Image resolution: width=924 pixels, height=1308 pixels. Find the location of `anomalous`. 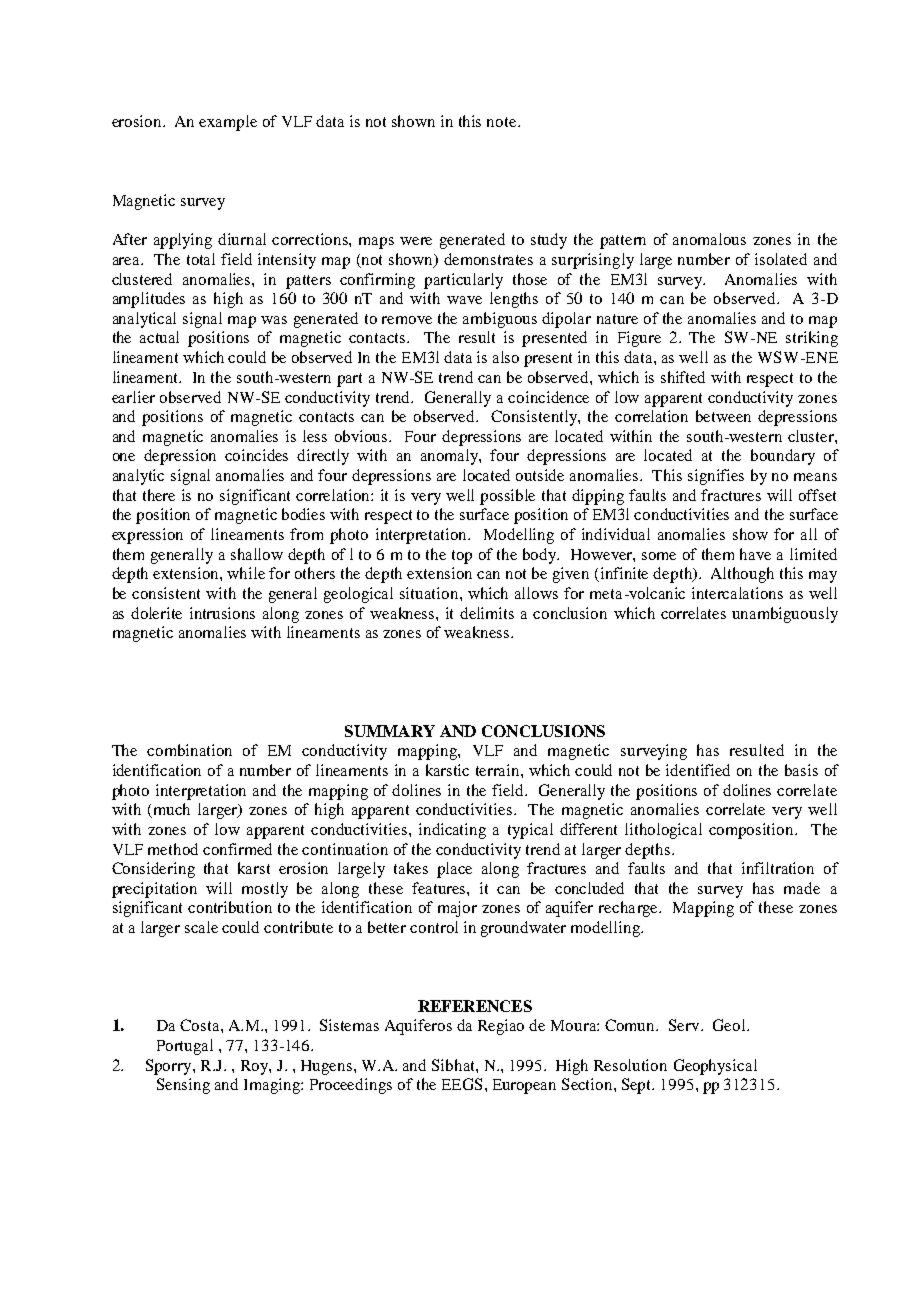

anomalous is located at coordinates (709, 239).
